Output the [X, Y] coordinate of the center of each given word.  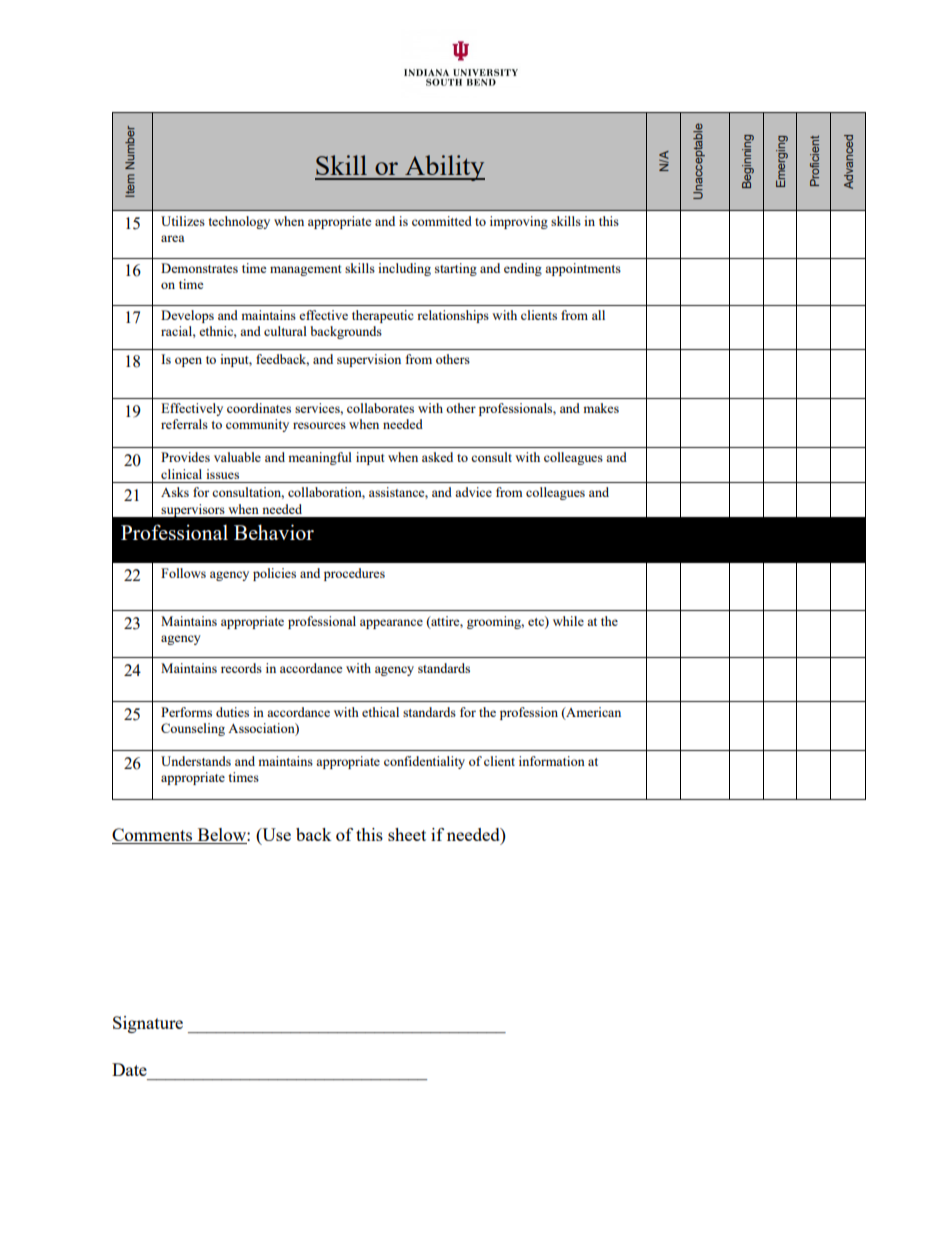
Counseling [193, 729]
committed [442, 221]
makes [601, 408]
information [552, 761]
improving [519, 222]
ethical [380, 712]
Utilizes [183, 221]
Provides [185, 457]
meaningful [320, 458]
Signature [148, 1024]
